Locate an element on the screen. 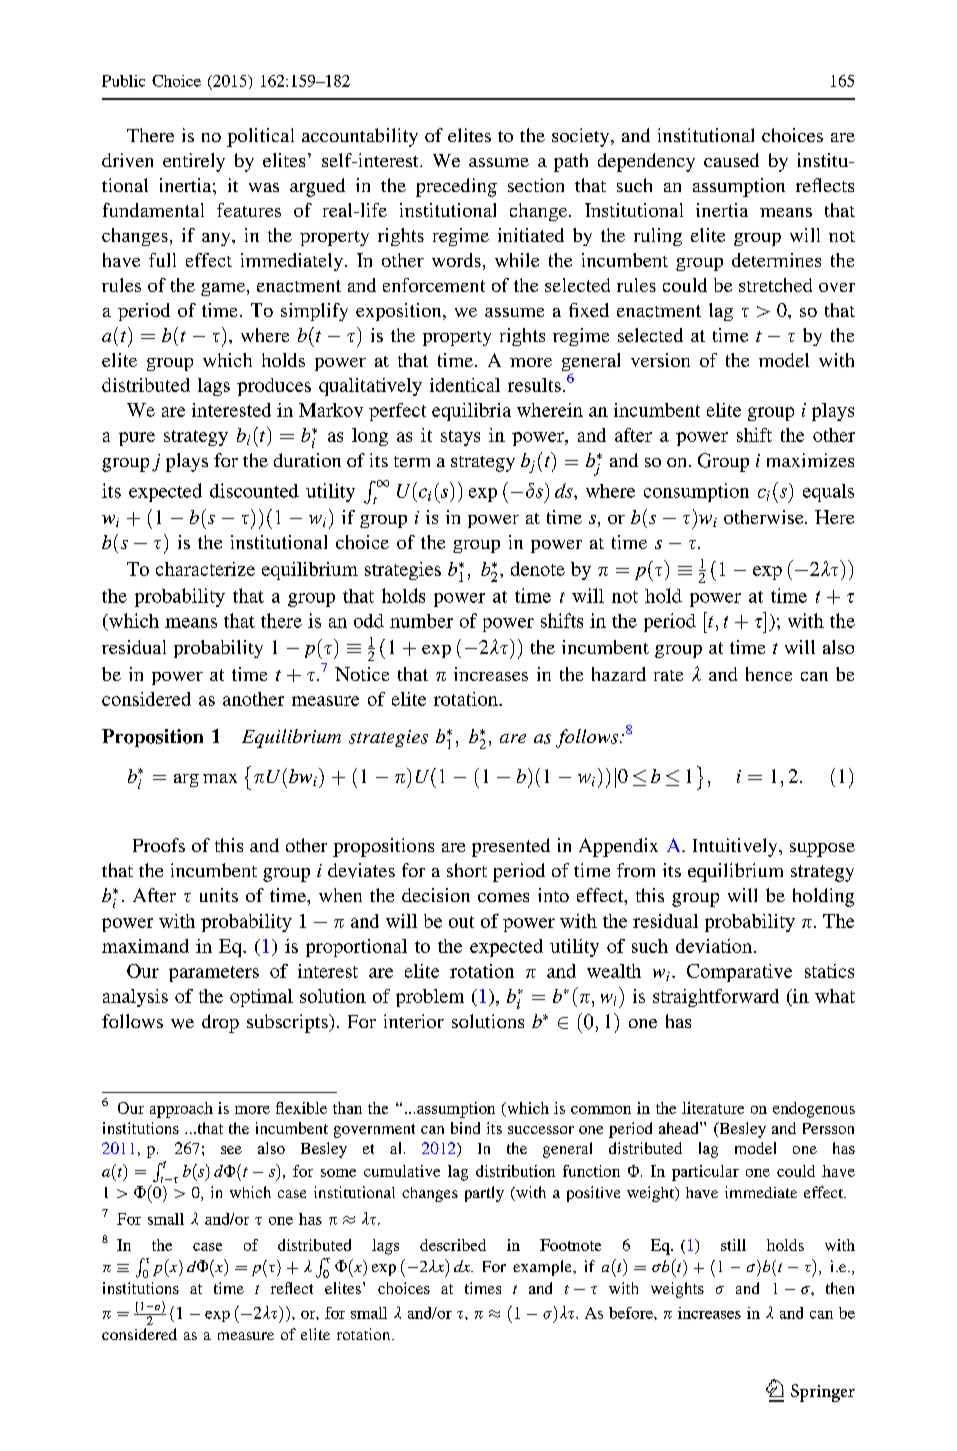 This screenshot has height=1451, width=957. entirely is located at coordinates (194, 162).
